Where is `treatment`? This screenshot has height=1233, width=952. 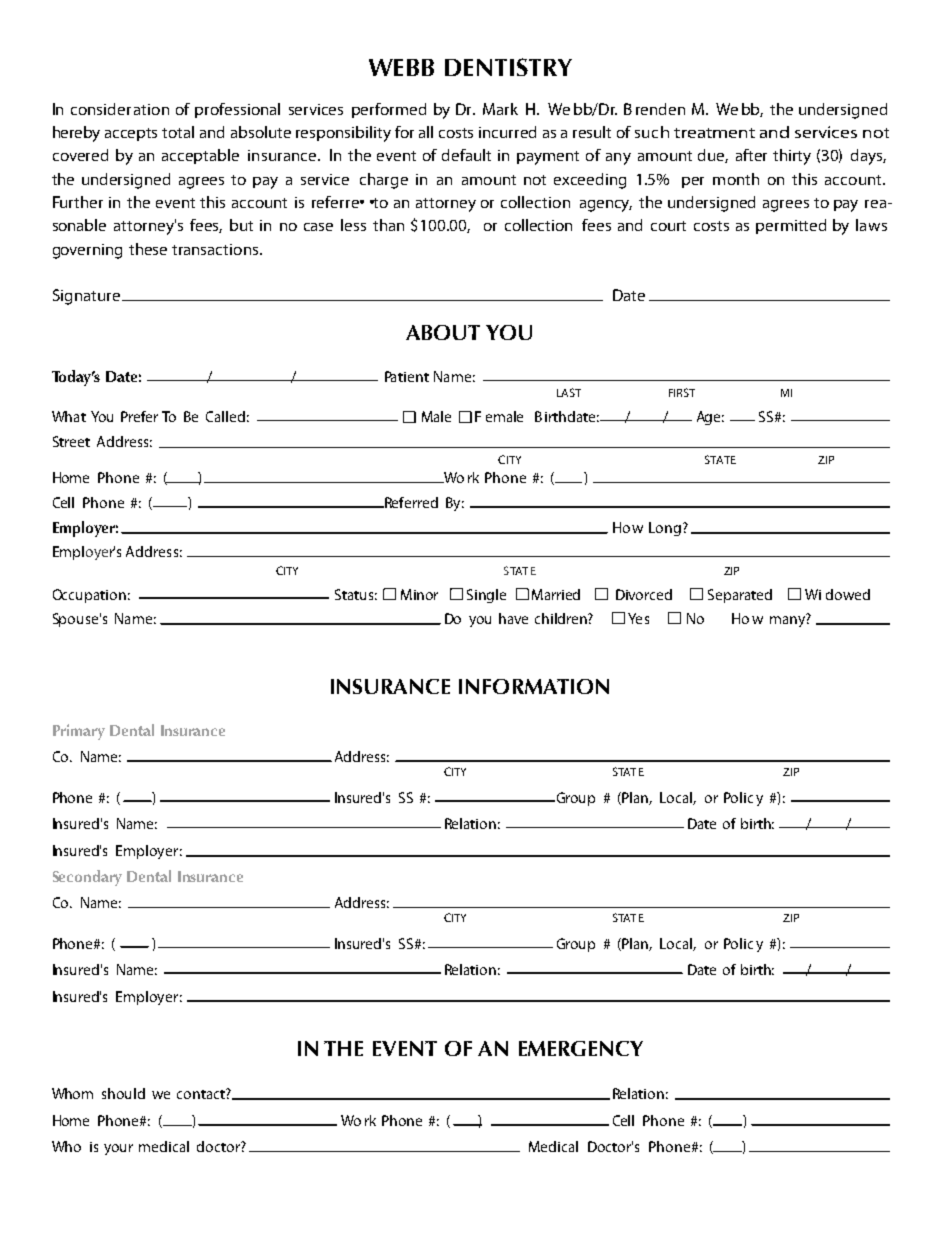
treatment is located at coordinates (714, 133).
